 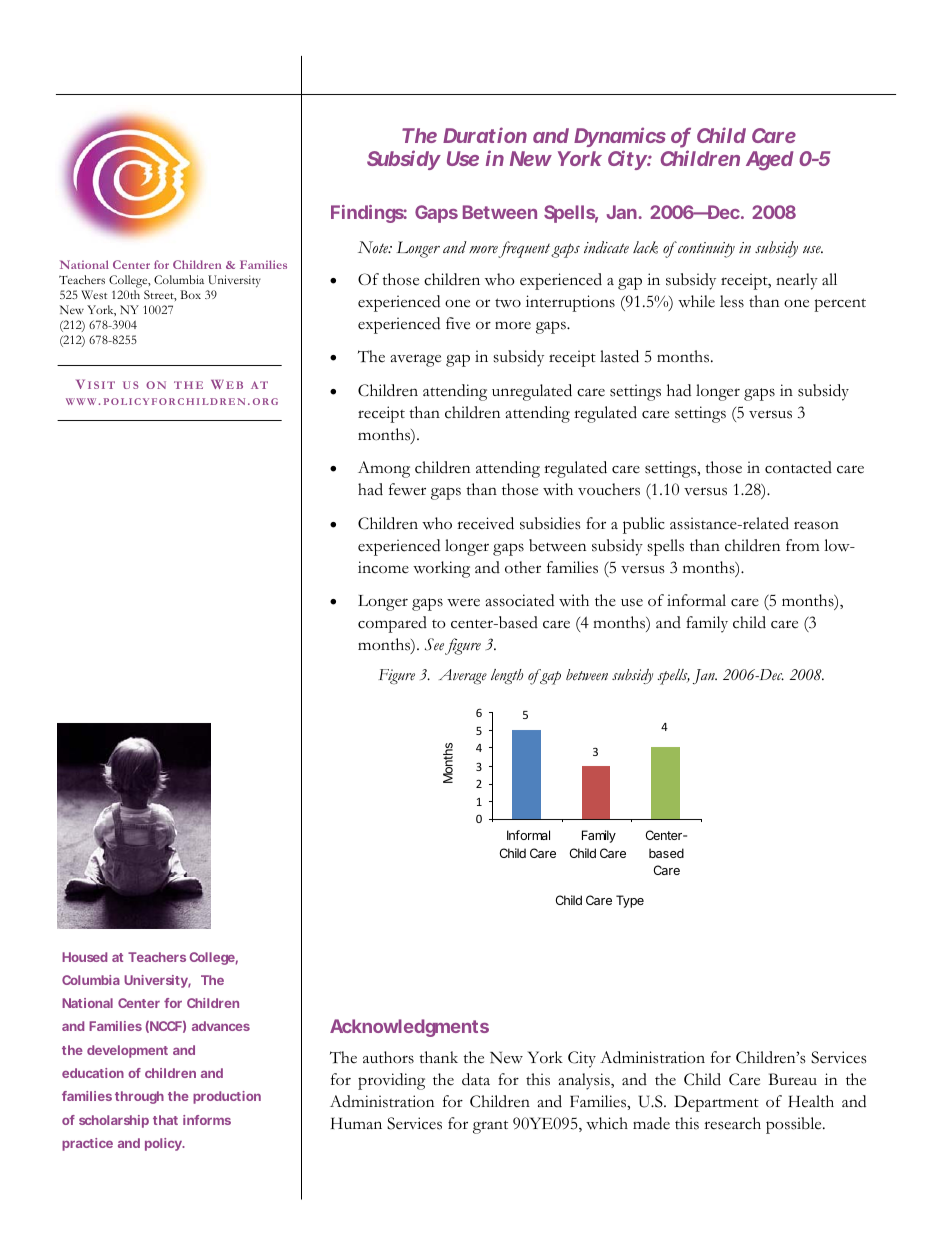 I want to click on fewer, so click(x=407, y=489).
